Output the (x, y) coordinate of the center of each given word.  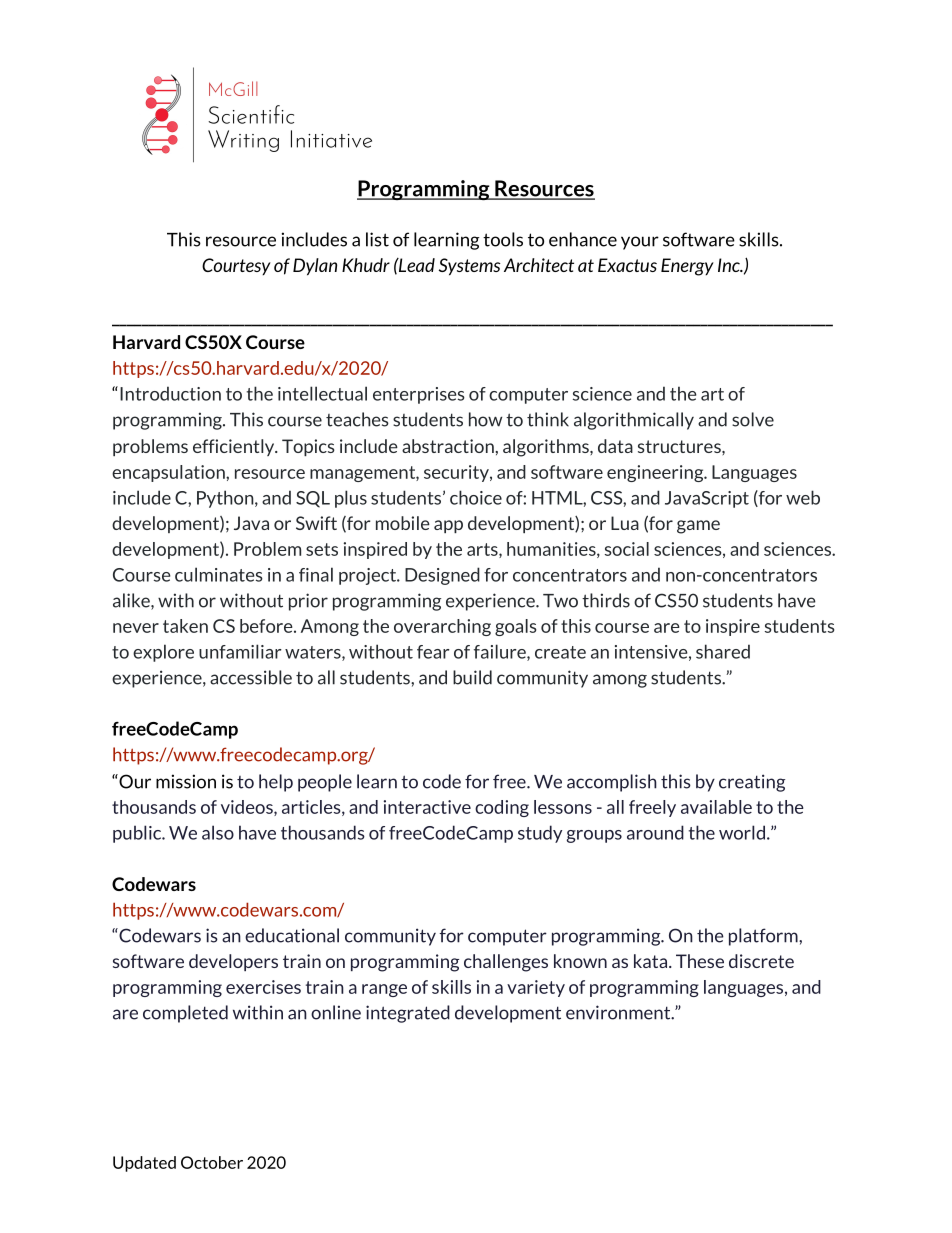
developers (233, 962)
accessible (251, 677)
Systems (469, 267)
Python (226, 499)
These (700, 961)
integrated (408, 1014)
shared (723, 651)
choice (476, 497)
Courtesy (236, 266)
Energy (687, 267)
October (212, 1162)
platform (764, 937)
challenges (506, 963)
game (698, 527)
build (472, 677)
